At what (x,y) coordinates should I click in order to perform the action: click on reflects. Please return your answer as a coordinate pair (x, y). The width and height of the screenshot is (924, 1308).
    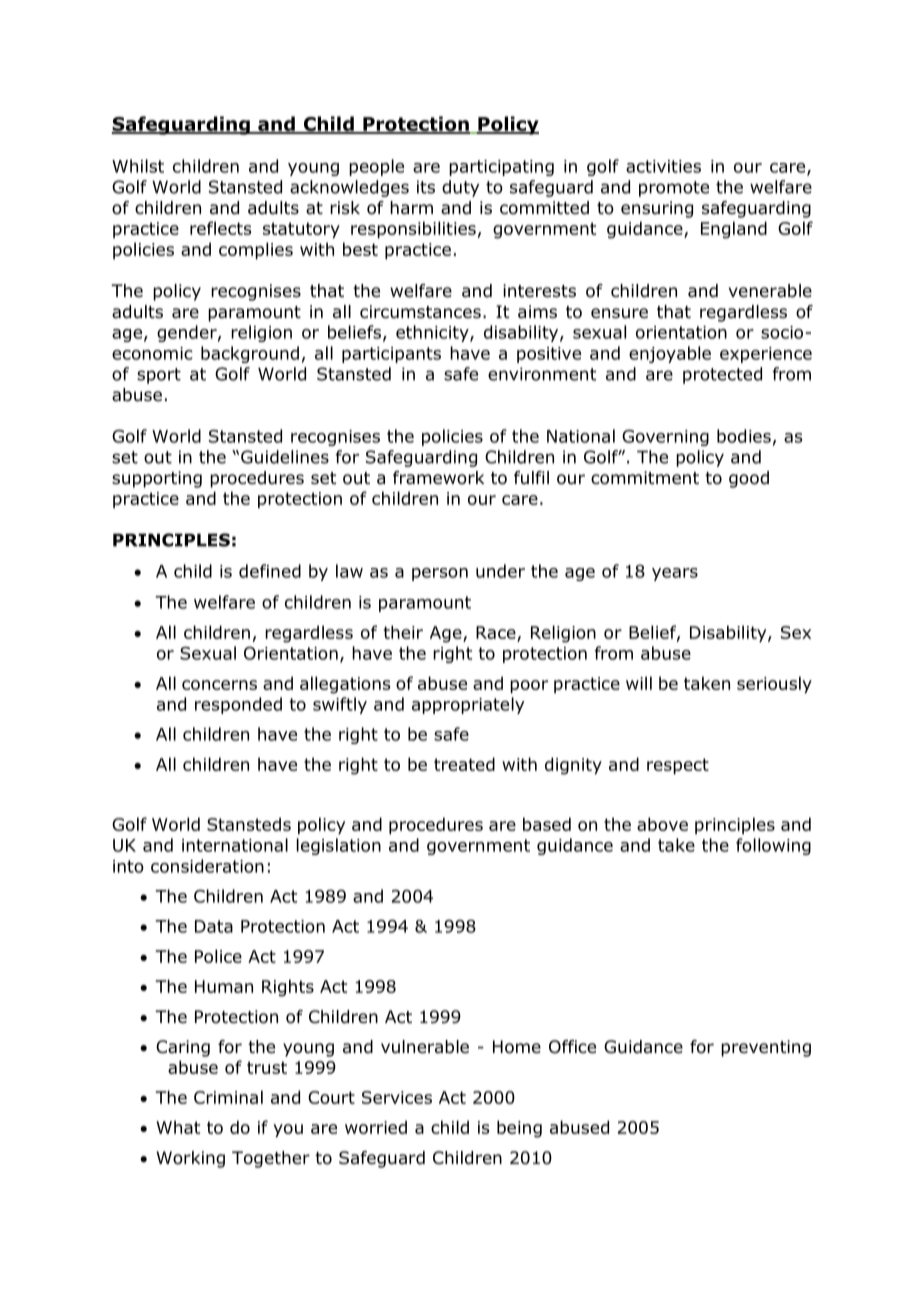
    Looking at the image, I should click on (220, 228).
